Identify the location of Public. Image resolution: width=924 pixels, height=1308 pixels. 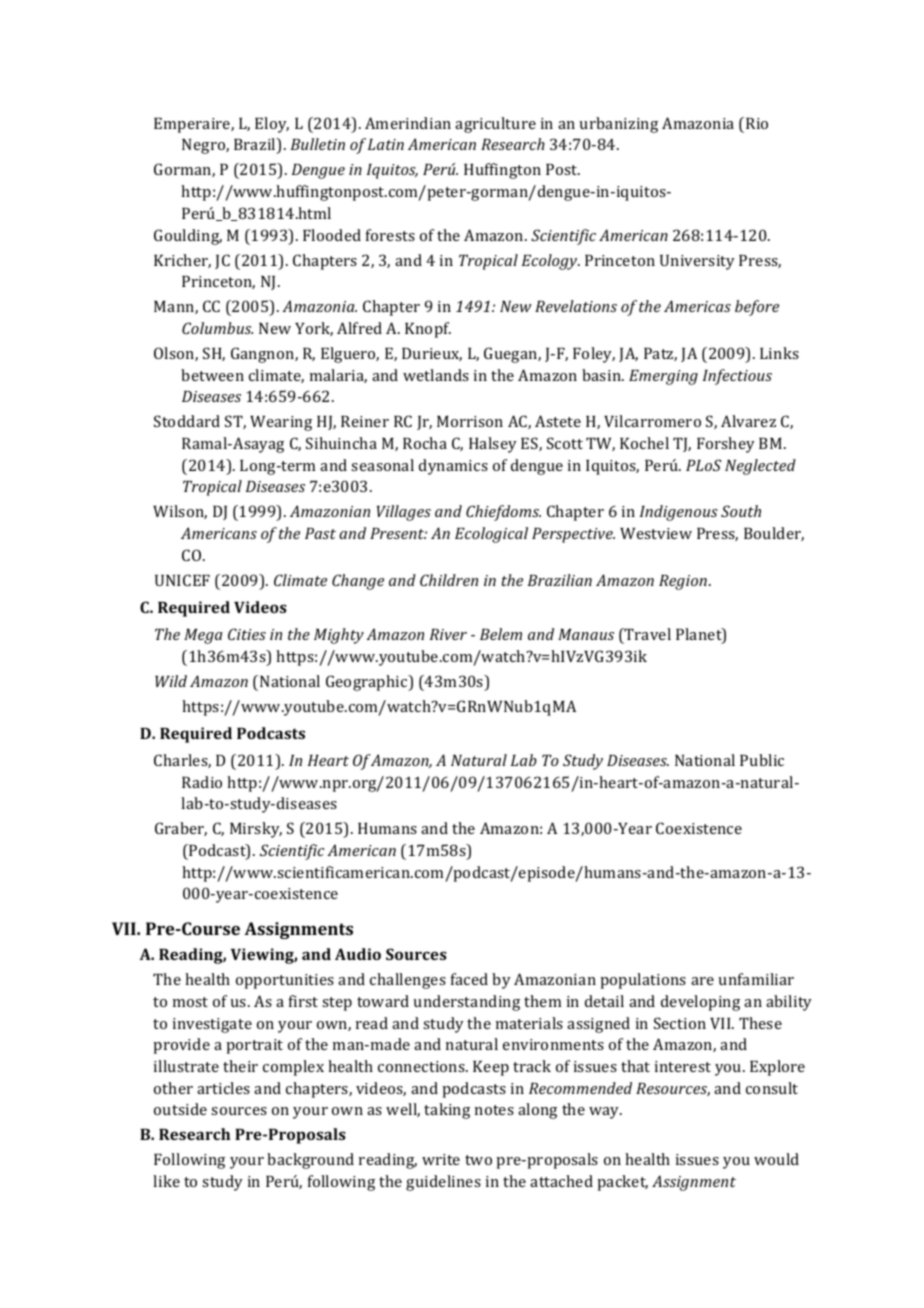
(762, 760).
